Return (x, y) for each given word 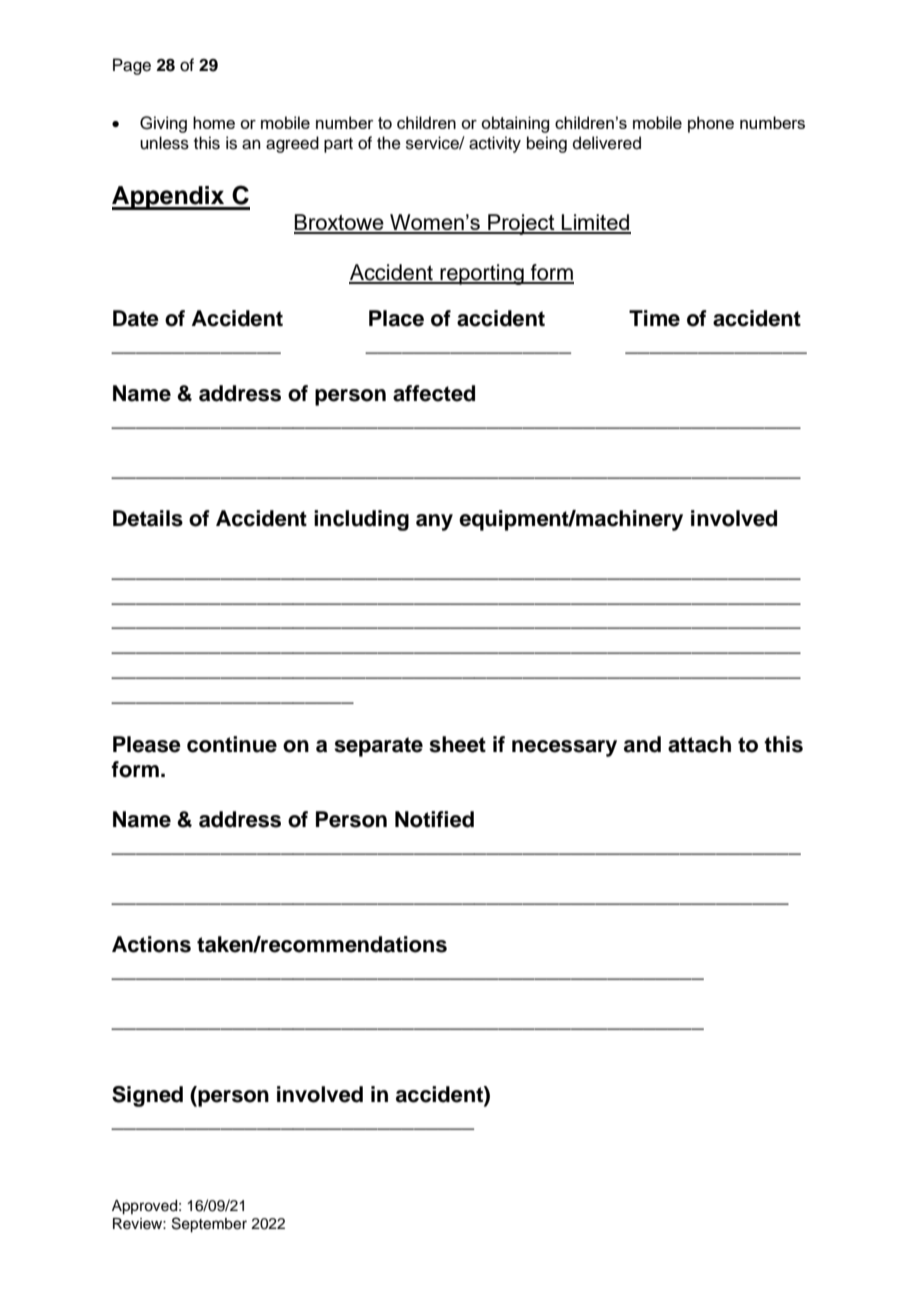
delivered (607, 143)
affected (434, 393)
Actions (151, 944)
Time (654, 318)
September (209, 1225)
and (642, 744)
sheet (457, 744)
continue (232, 744)
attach (699, 744)
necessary (564, 748)
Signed (147, 1096)
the (389, 143)
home (214, 122)
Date (136, 318)
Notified (434, 819)
